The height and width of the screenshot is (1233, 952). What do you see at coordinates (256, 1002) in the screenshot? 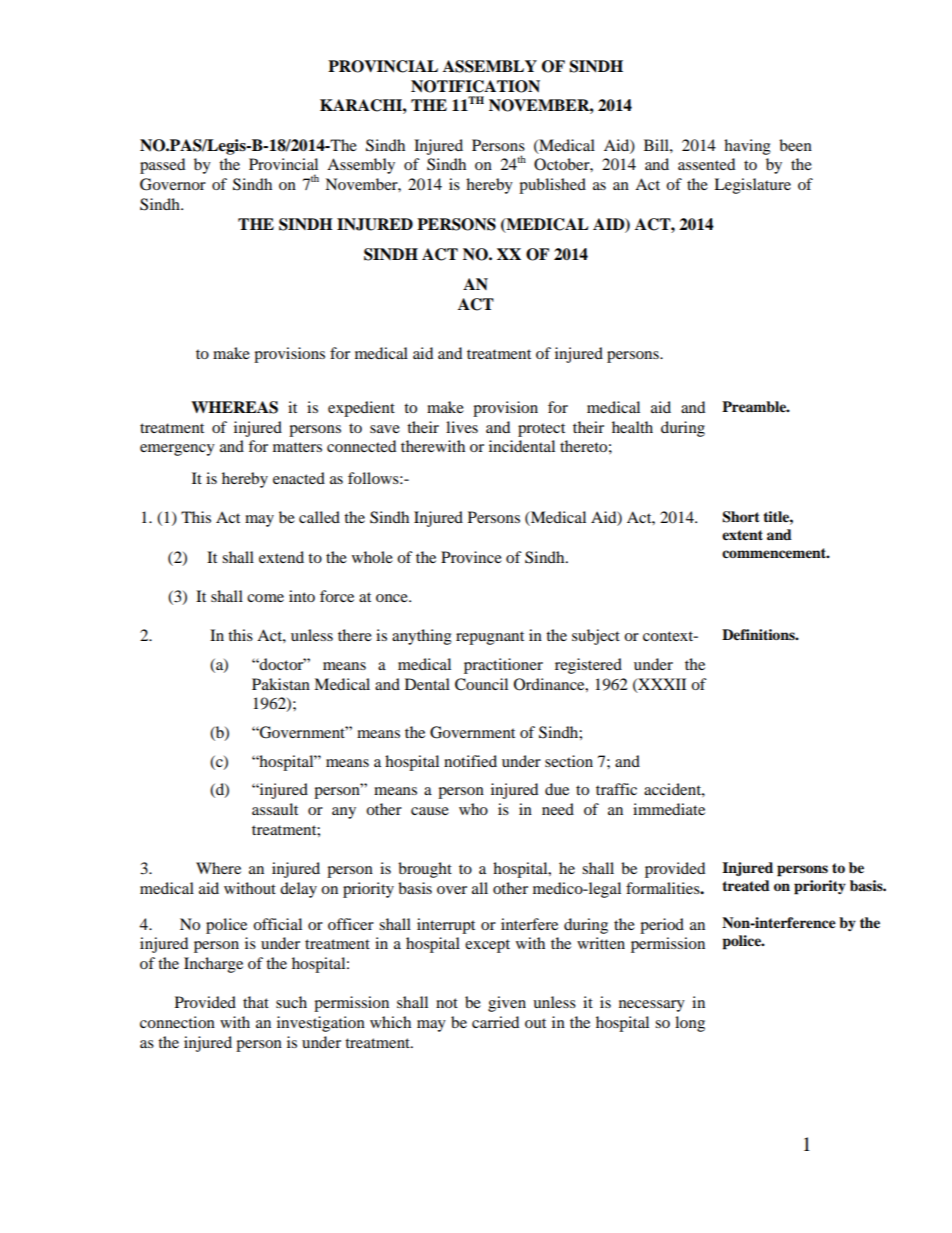
I see `that` at bounding box center [256, 1002].
